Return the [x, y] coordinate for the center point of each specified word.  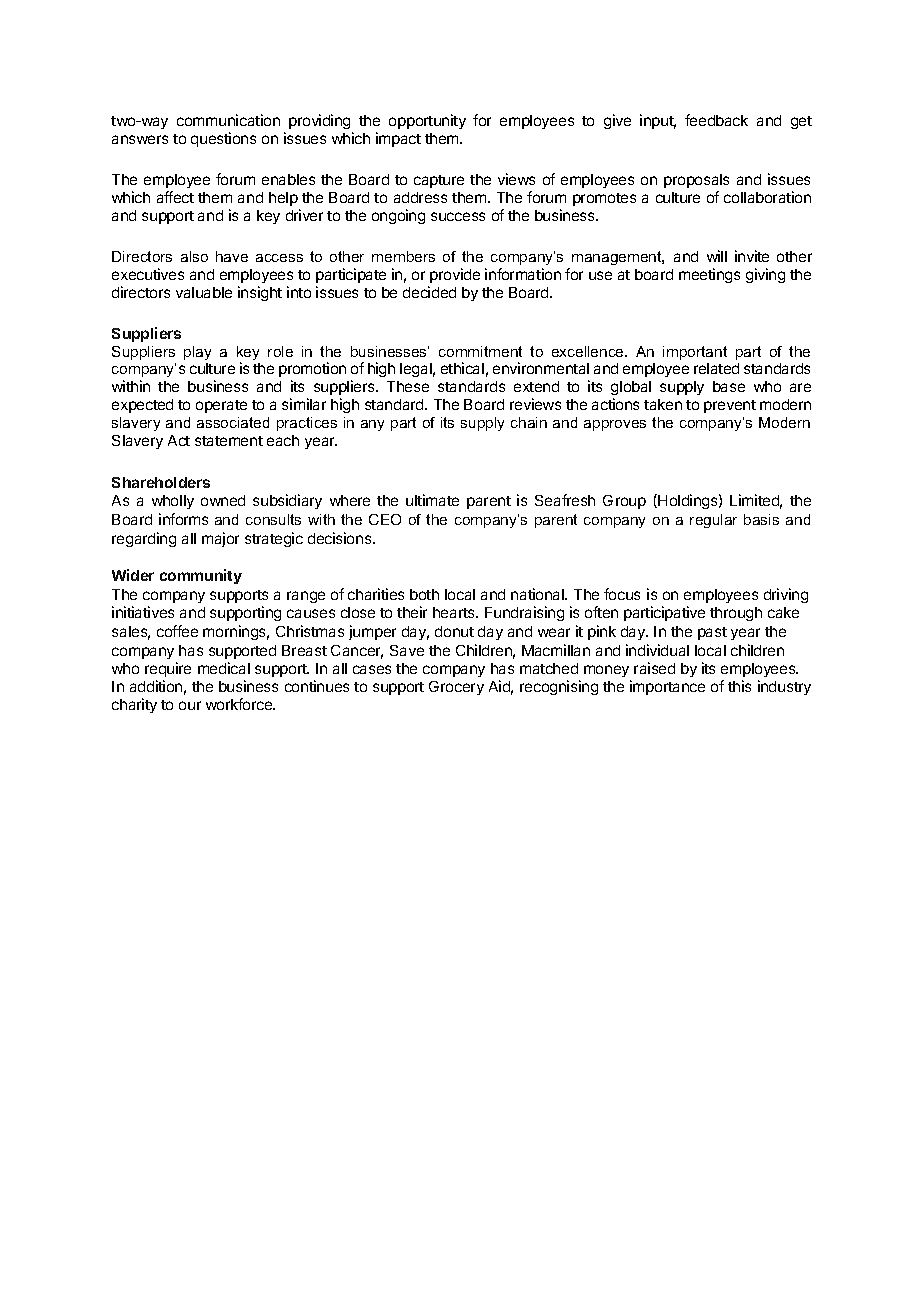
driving [786, 595]
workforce [240, 704]
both [424, 594]
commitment [480, 351]
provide [455, 275]
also [194, 256]
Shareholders [161, 482]
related [716, 368]
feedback [716, 120]
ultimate [432, 500]
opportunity [427, 121]
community [201, 576]
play [197, 353]
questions [223, 139]
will [717, 256]
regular [713, 521]
